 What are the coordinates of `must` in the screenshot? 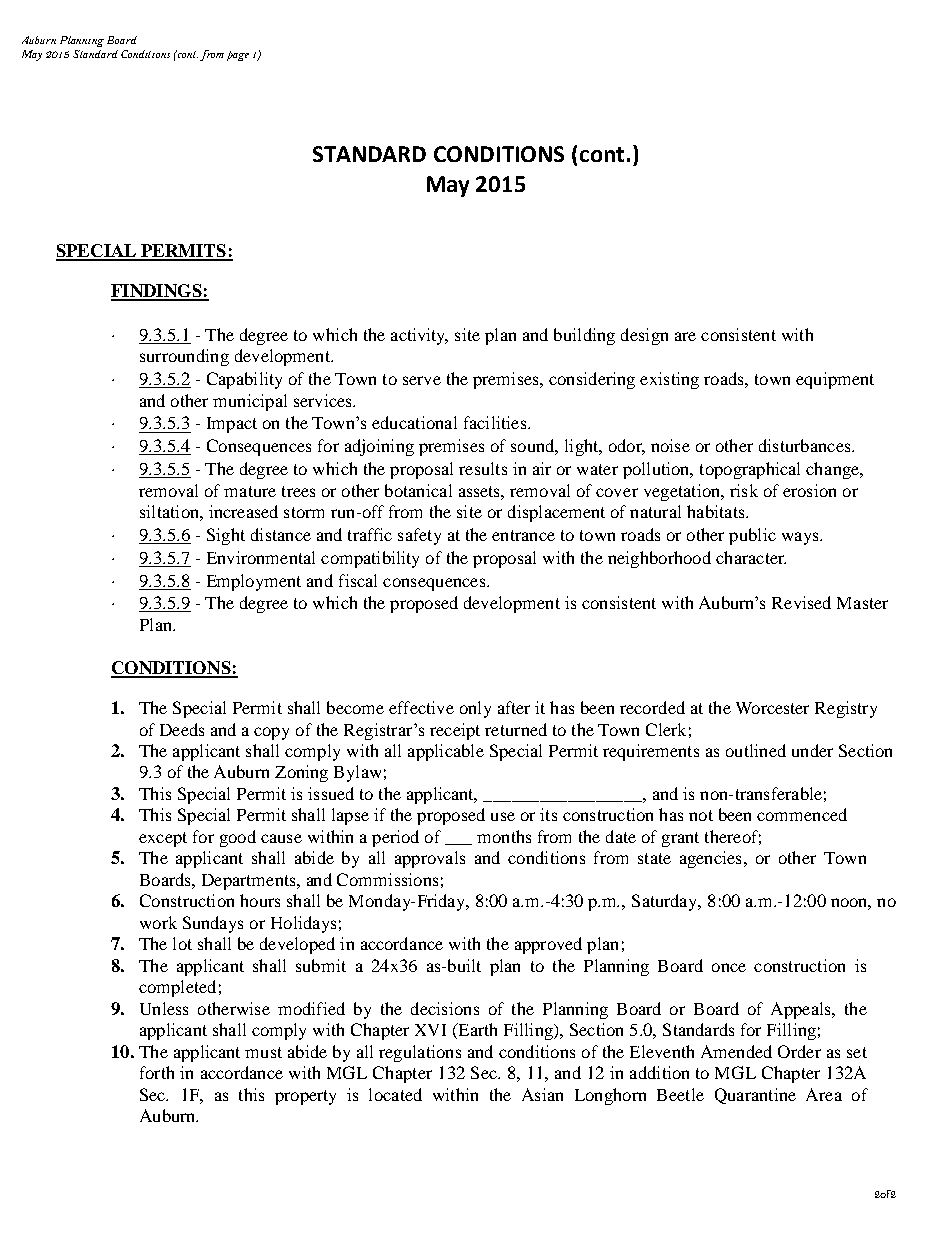 It's located at (263, 1052).
